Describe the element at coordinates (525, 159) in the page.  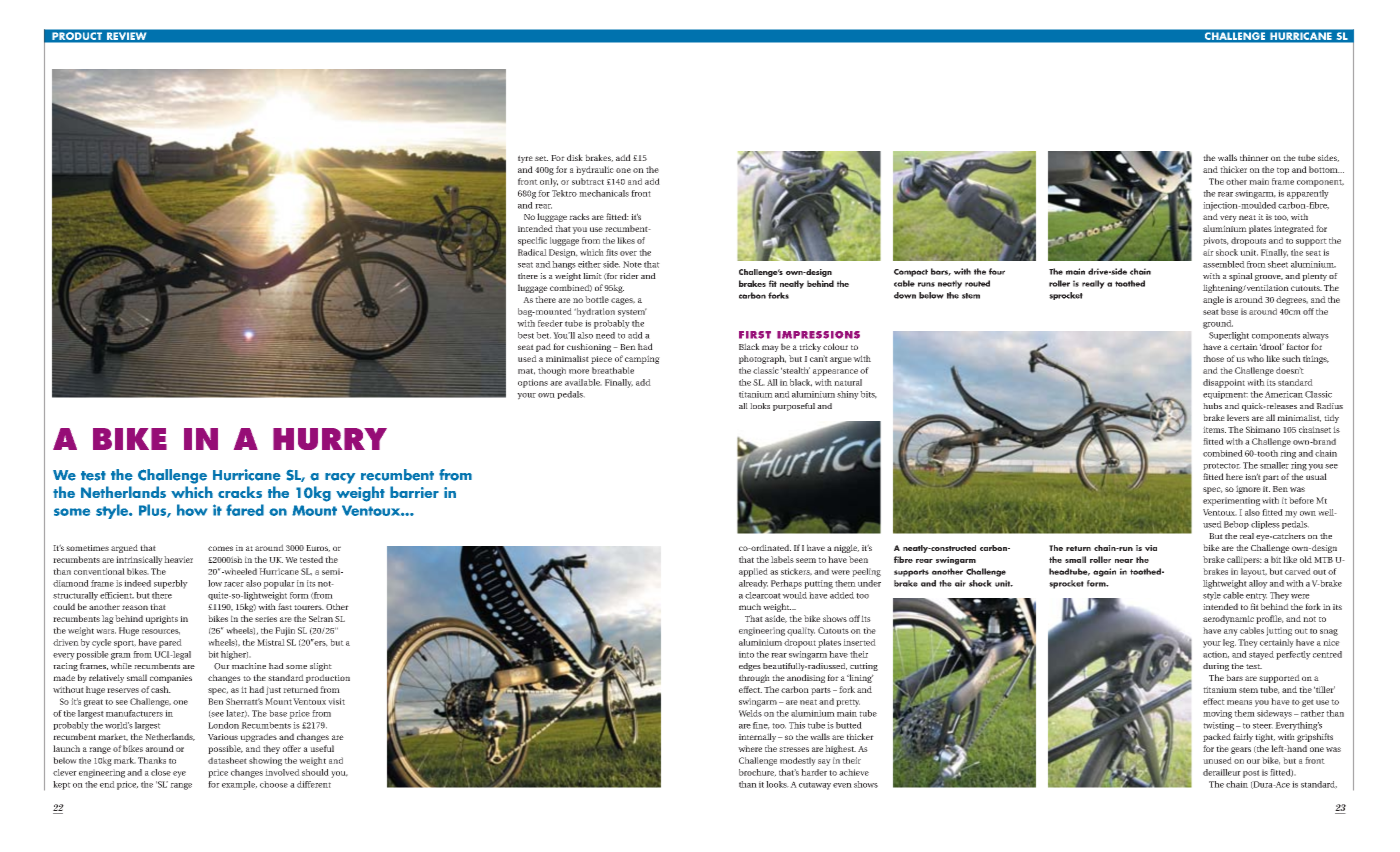
I see `tyre` at that location.
